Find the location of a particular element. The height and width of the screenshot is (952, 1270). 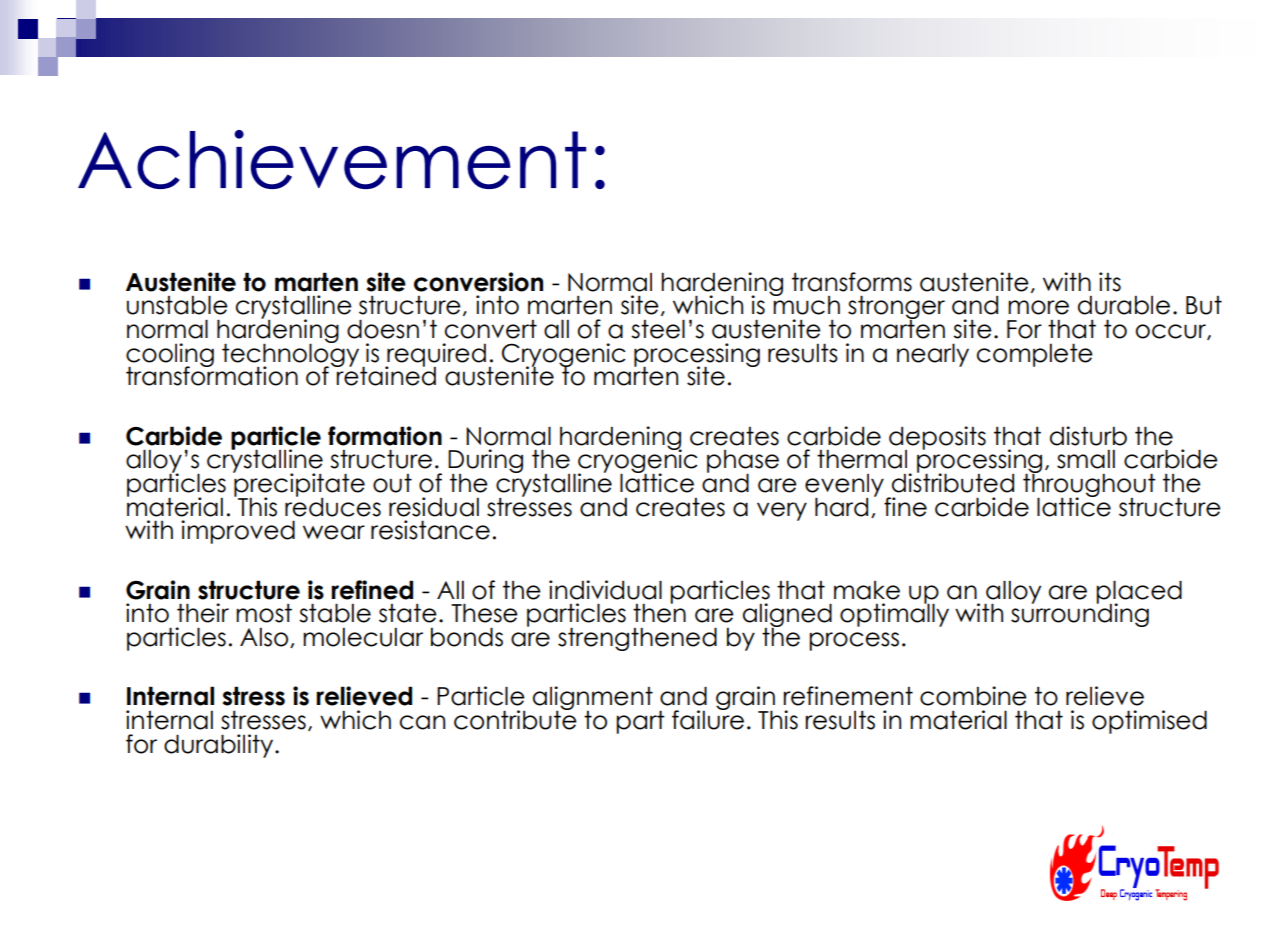

transforms is located at coordinates (852, 282).
